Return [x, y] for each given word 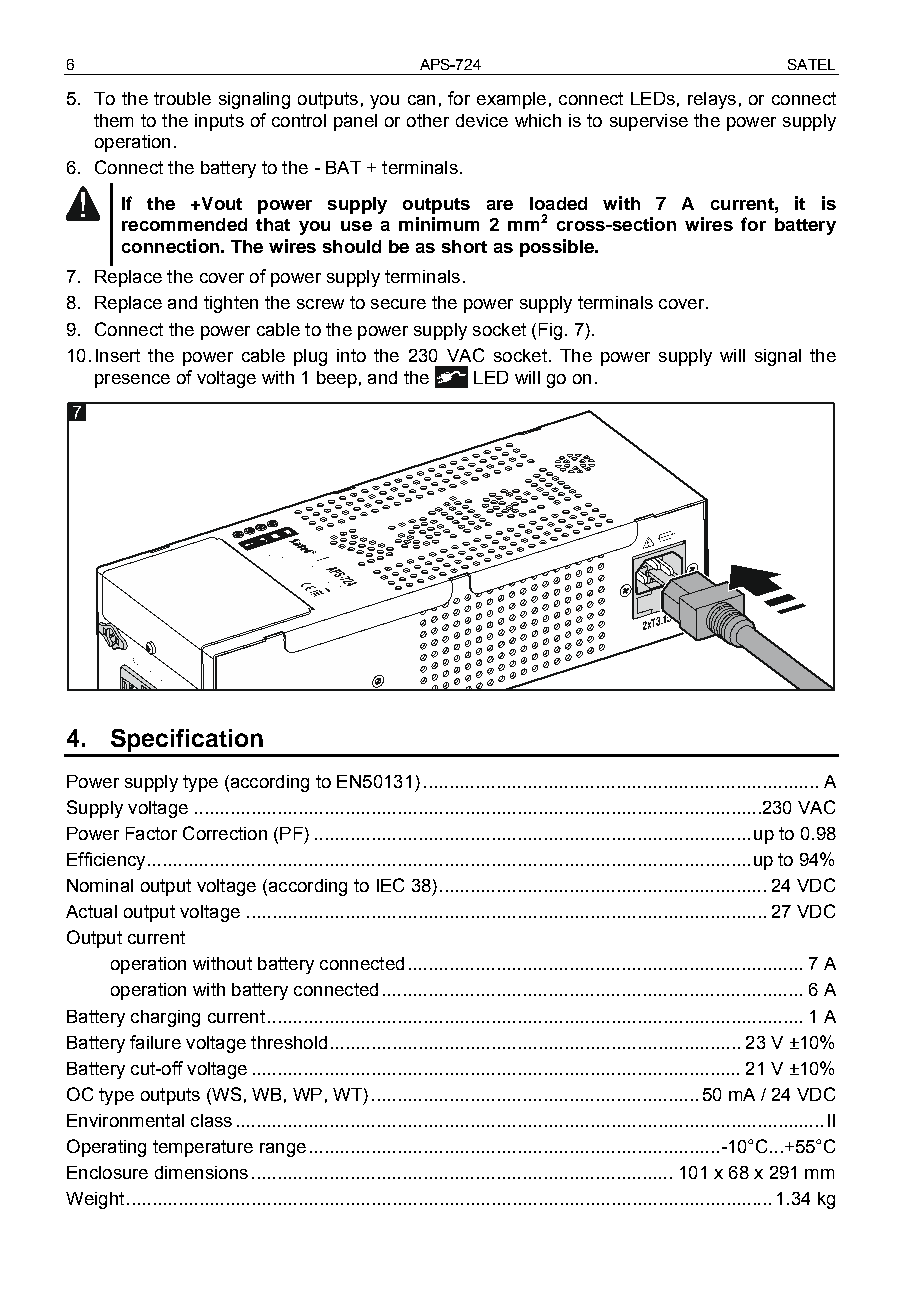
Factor [151, 833]
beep [337, 379]
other [428, 120]
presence [132, 381]
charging [165, 1018]
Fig [550, 331]
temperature [203, 1148]
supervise [649, 122]
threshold [289, 1042]
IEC [390, 885]
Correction [225, 833]
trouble [182, 98]
